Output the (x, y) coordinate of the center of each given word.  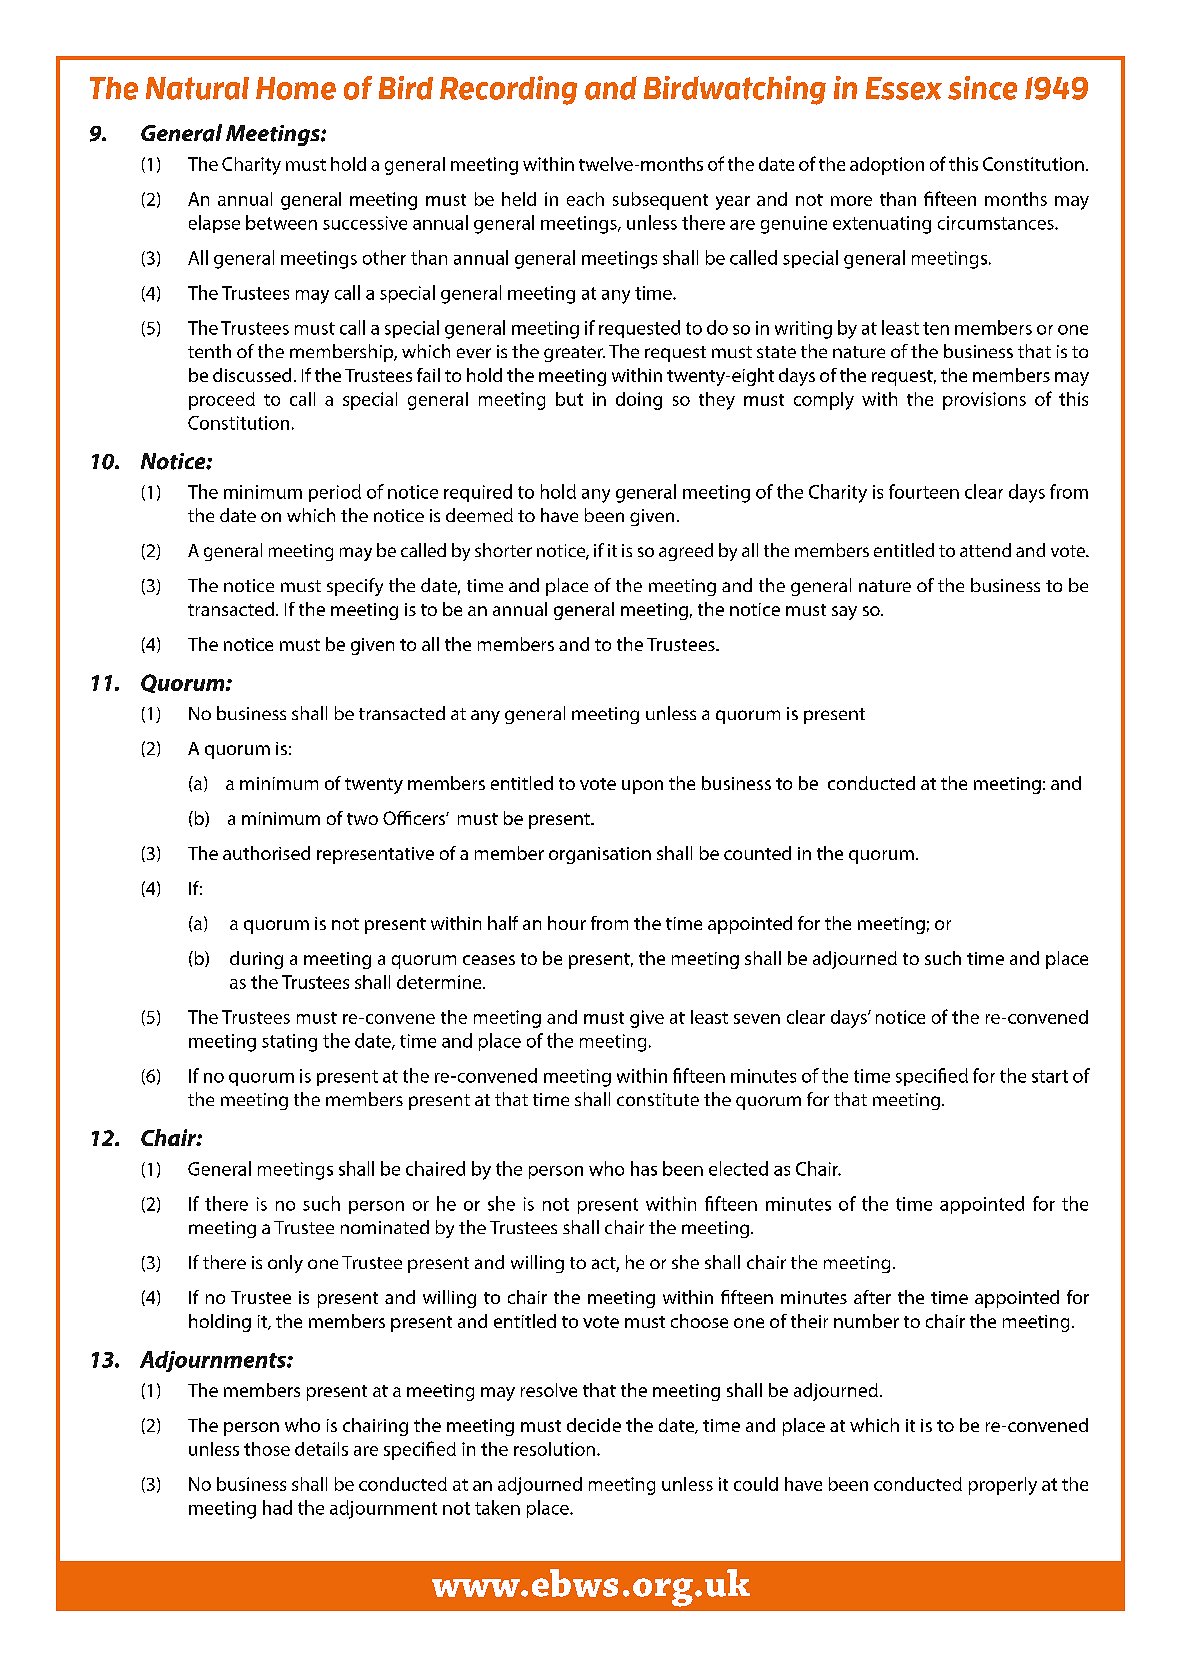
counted (757, 853)
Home (296, 88)
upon (642, 787)
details (321, 1449)
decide (594, 1425)
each (585, 199)
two (362, 819)
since (982, 88)
